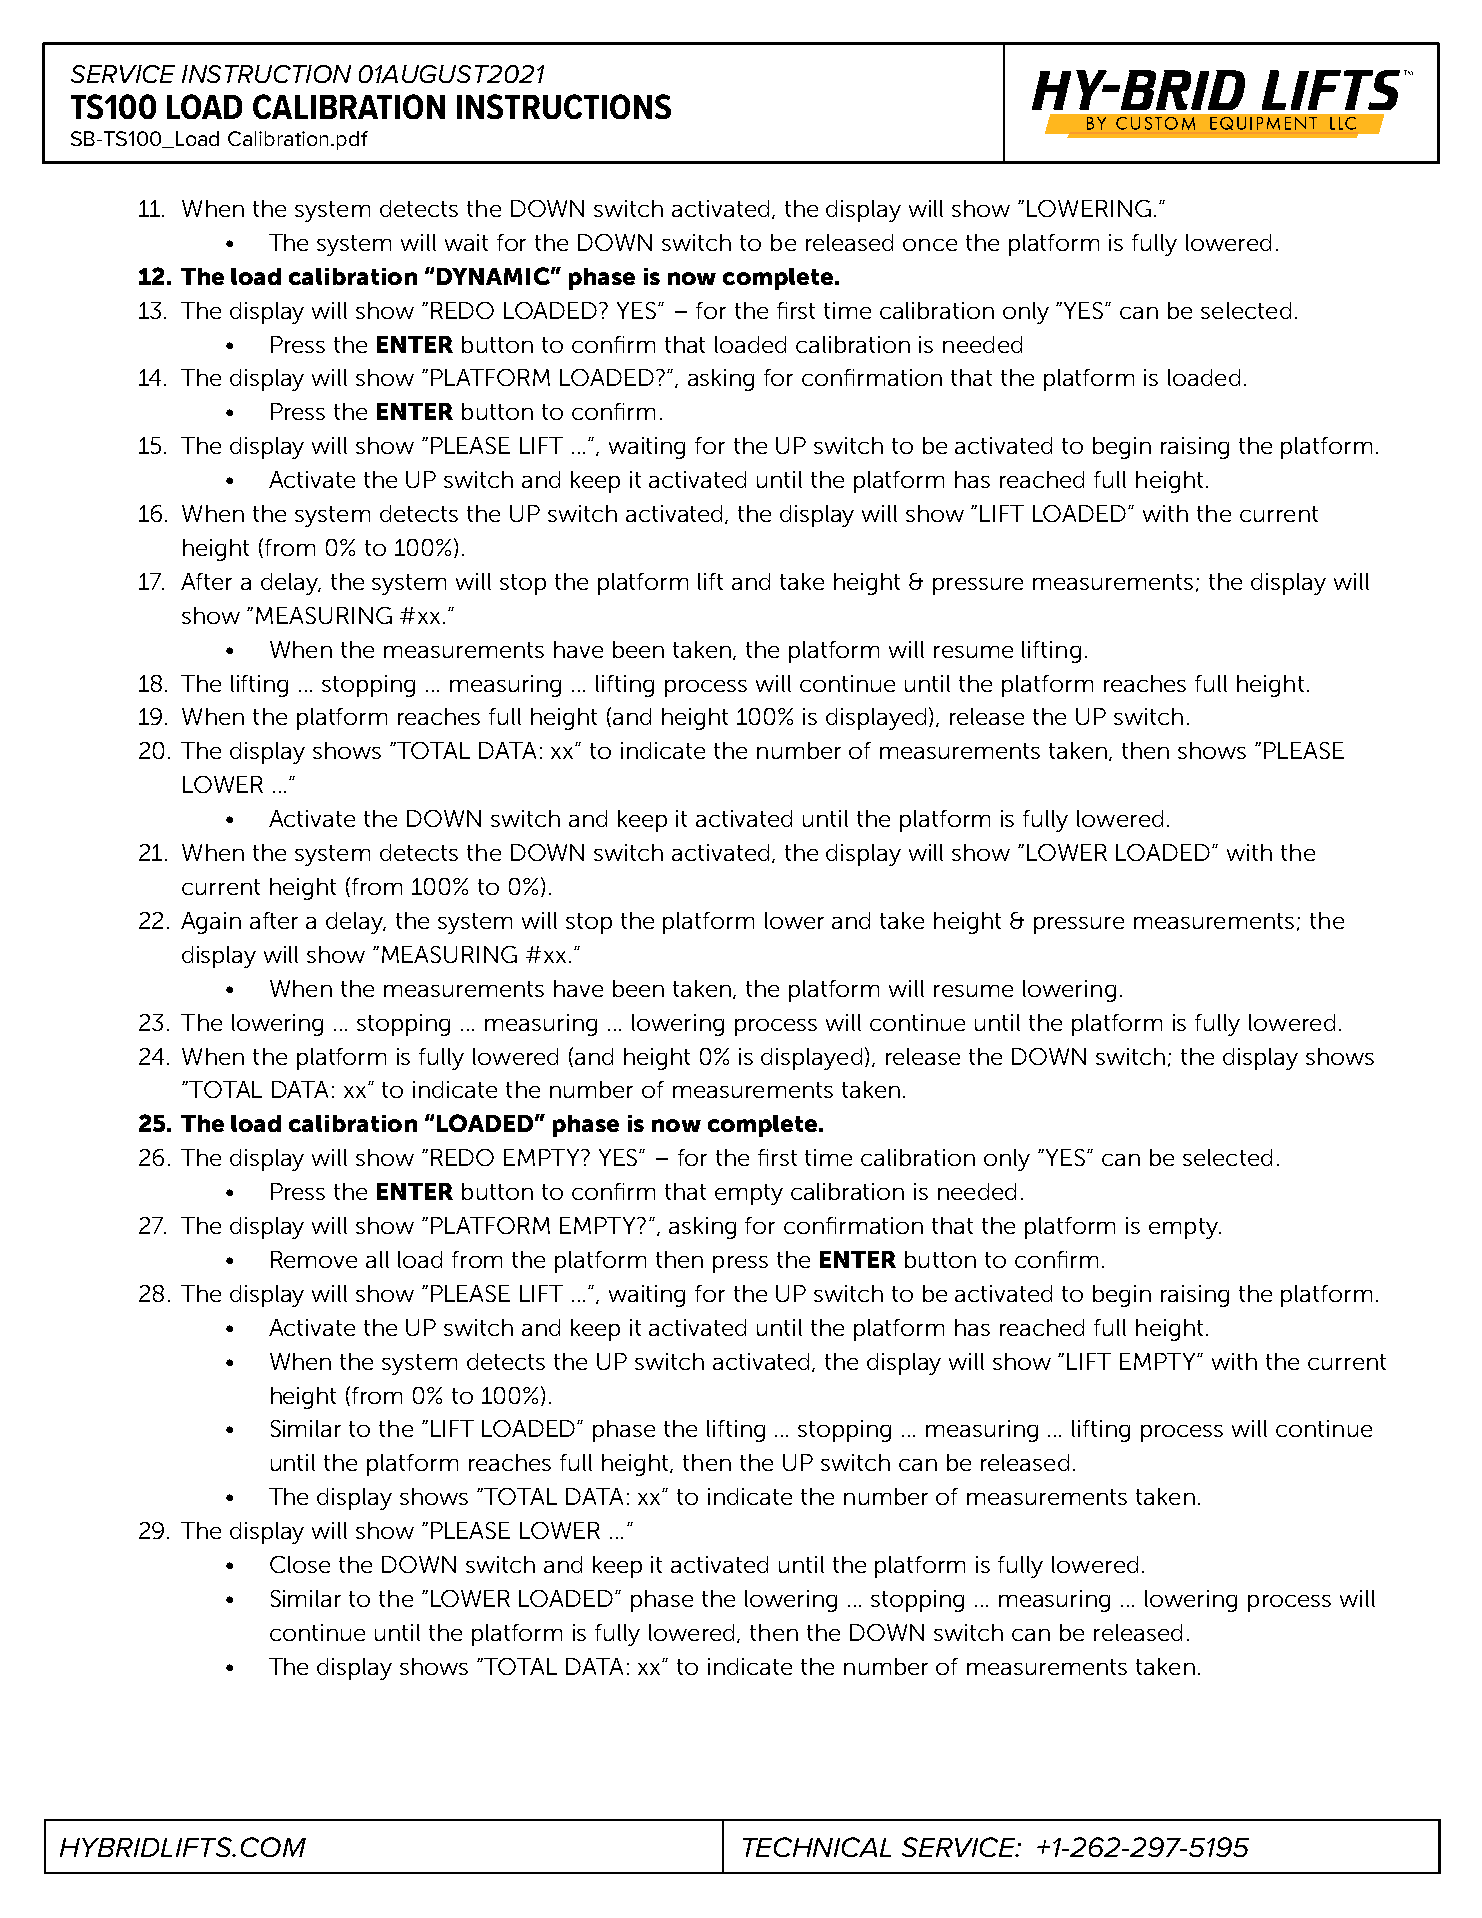 The width and height of the image is (1482, 1918). Describe the element at coordinates (817, 1847) in the image. I see `TECHNICAL` at that location.
